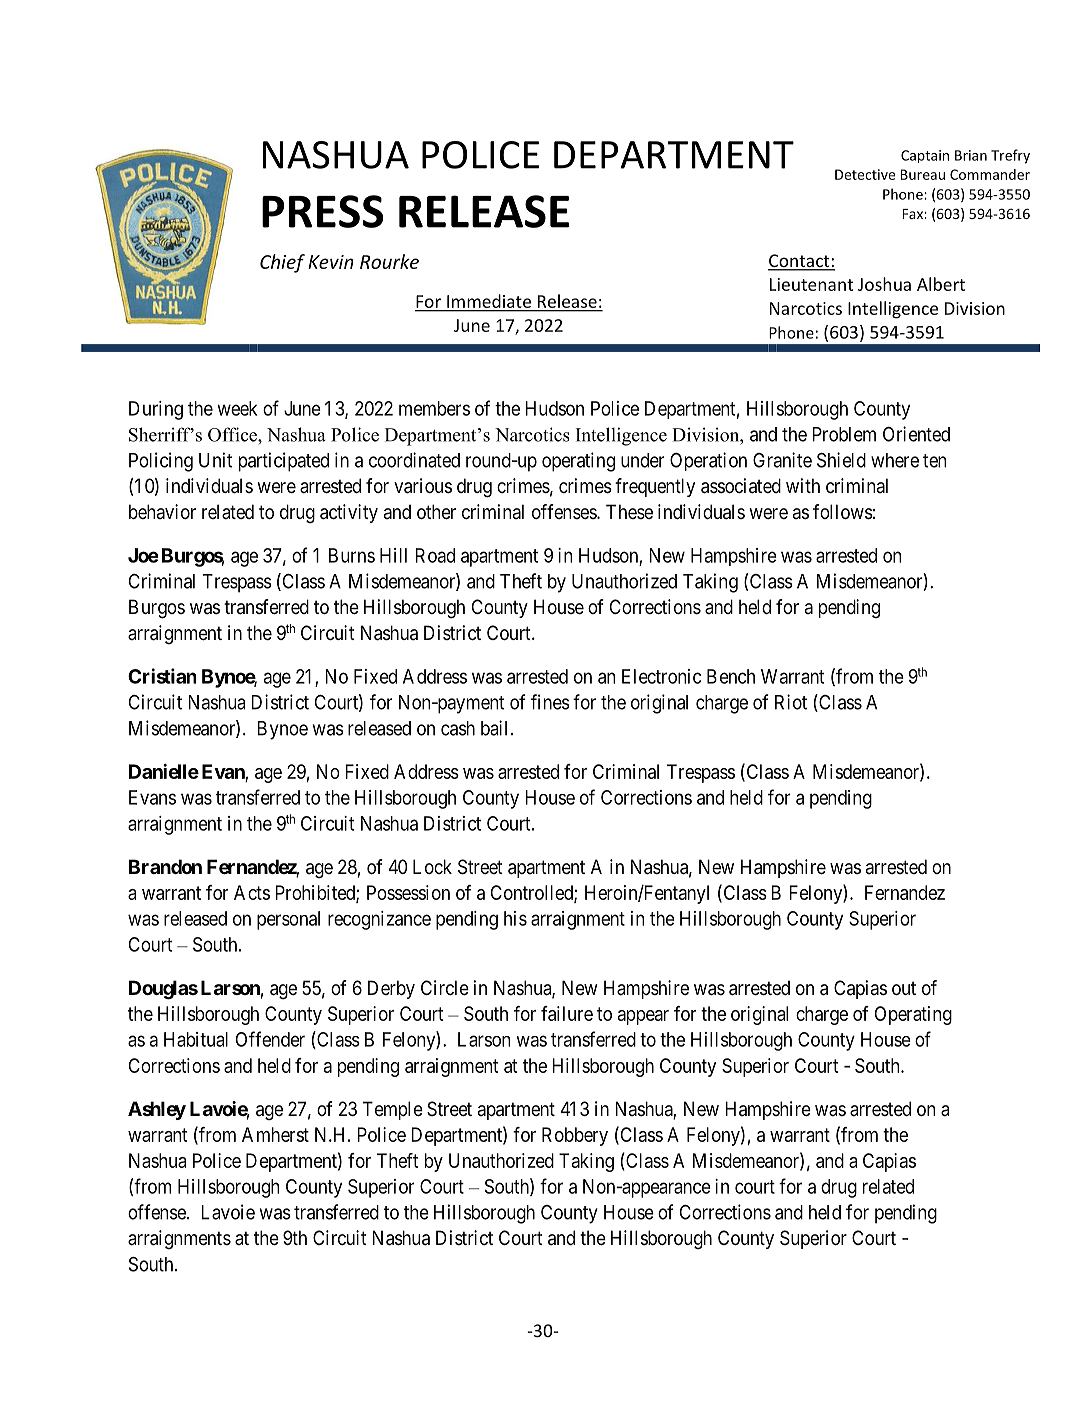 The image size is (1086, 1406). What do you see at coordinates (865, 174) in the page?
I see `Detective` at bounding box center [865, 174].
